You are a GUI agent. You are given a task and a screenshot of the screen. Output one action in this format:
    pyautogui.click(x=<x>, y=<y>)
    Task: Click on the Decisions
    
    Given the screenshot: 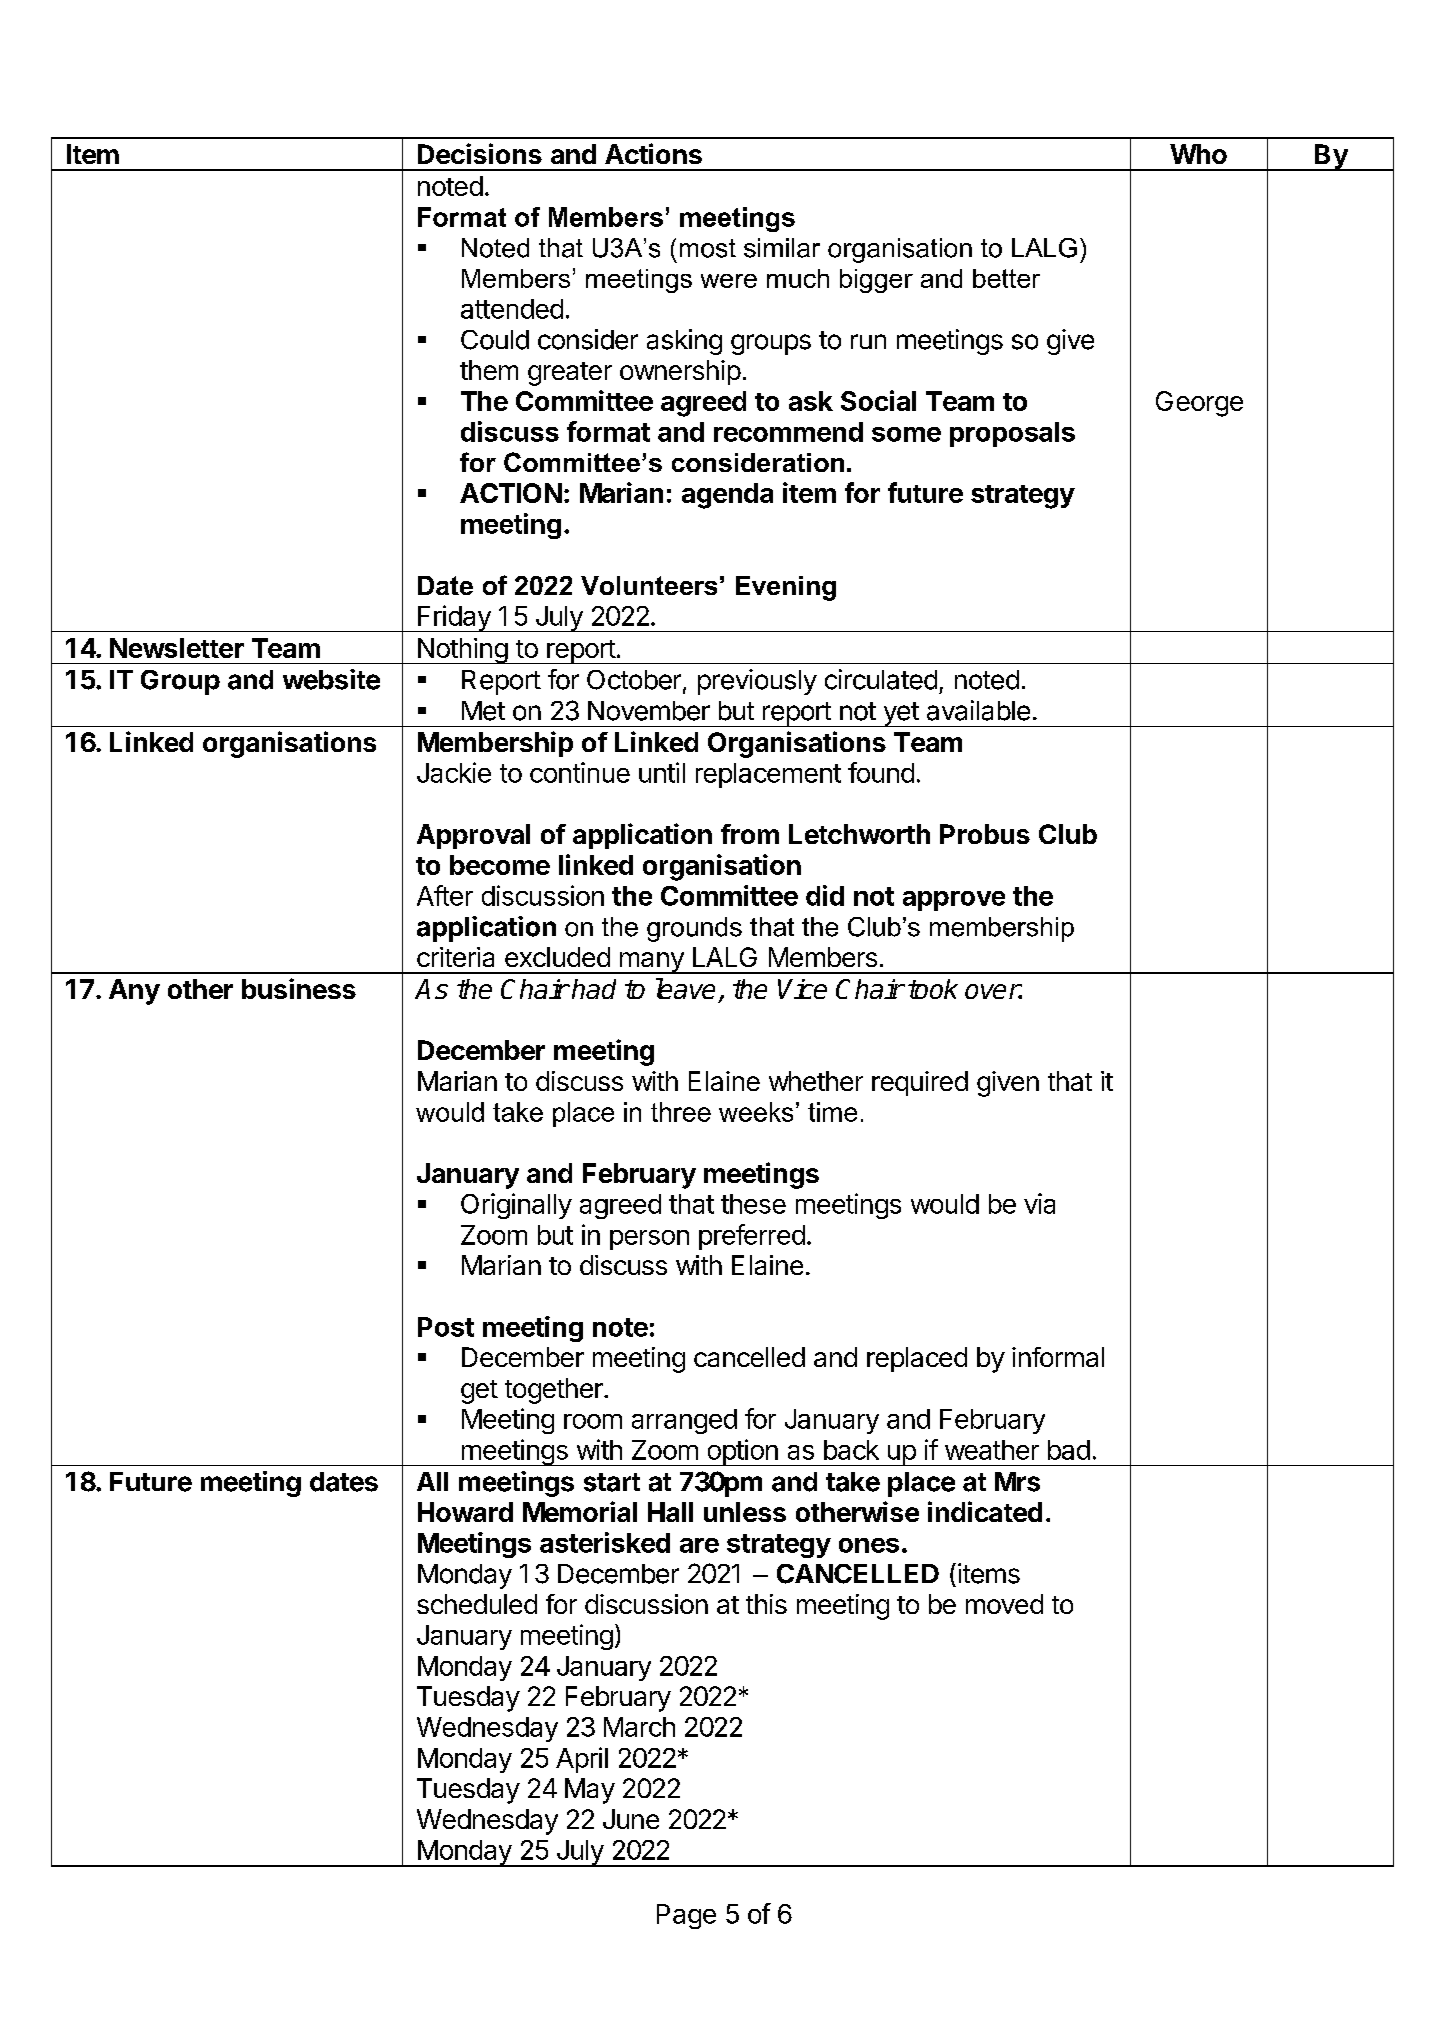 What is the action you would take?
    pyautogui.click(x=480, y=153)
